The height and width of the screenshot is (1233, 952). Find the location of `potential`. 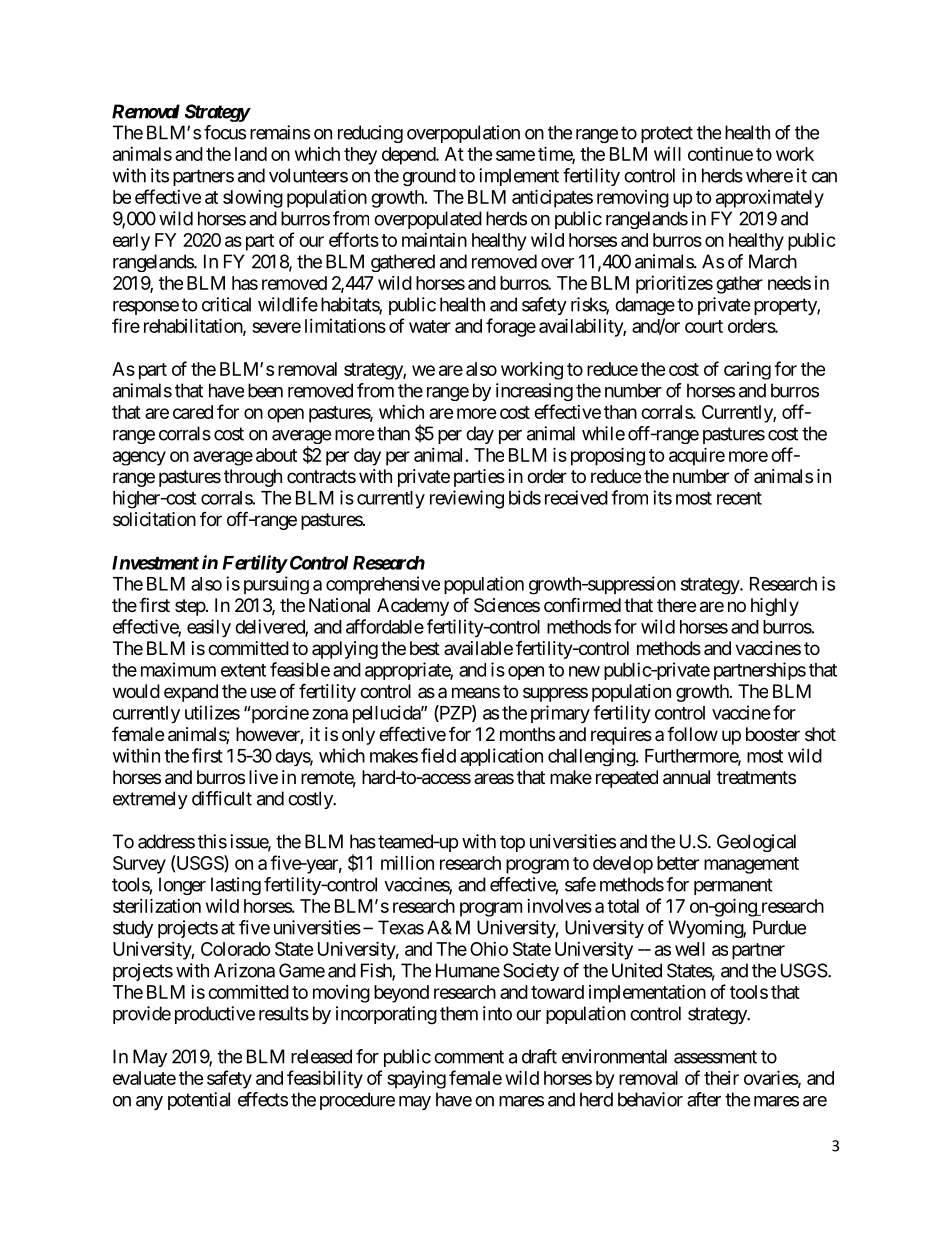

potential is located at coordinates (199, 1101).
